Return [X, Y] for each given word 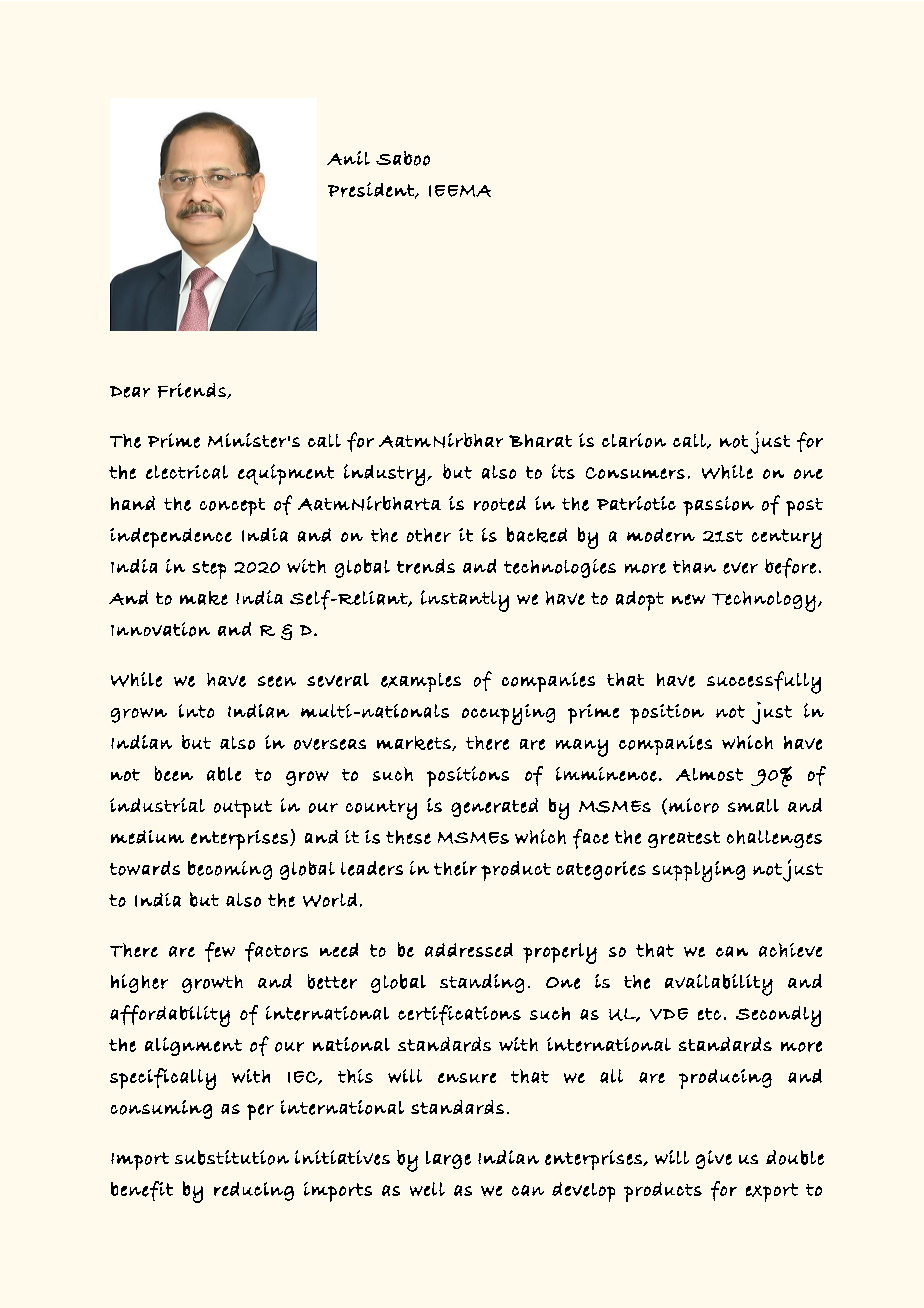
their [455, 868]
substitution [232, 1157]
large [448, 1160]
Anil [348, 158]
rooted [500, 503]
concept [232, 507]
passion [718, 506]
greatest [684, 839]
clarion [634, 440]
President [372, 190]
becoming [230, 870]
